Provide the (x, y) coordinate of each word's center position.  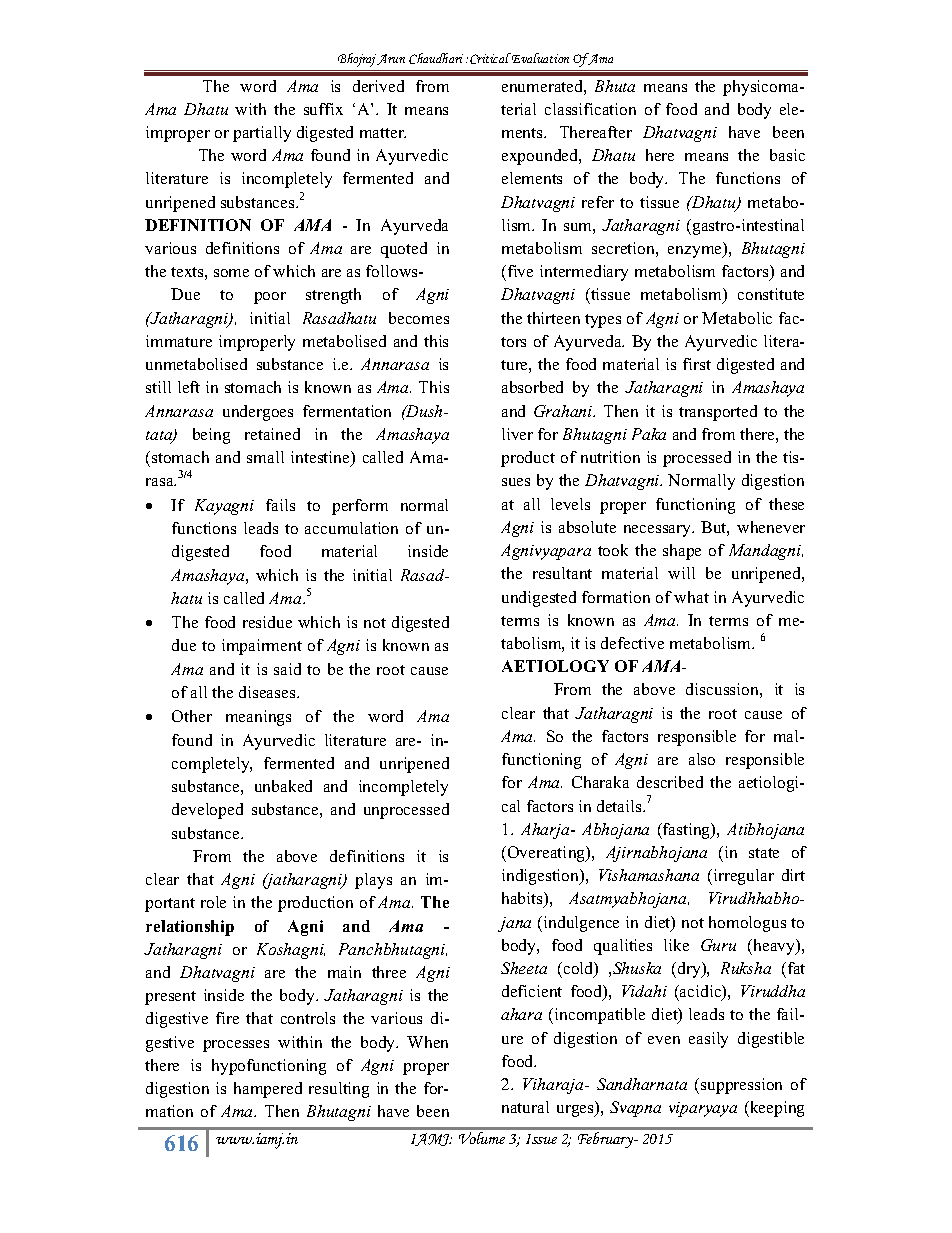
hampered (268, 1090)
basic (787, 155)
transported (718, 413)
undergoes (258, 413)
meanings (258, 718)
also (702, 759)
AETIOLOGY (555, 666)
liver (517, 434)
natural (525, 1107)
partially (262, 134)
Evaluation (539, 58)
